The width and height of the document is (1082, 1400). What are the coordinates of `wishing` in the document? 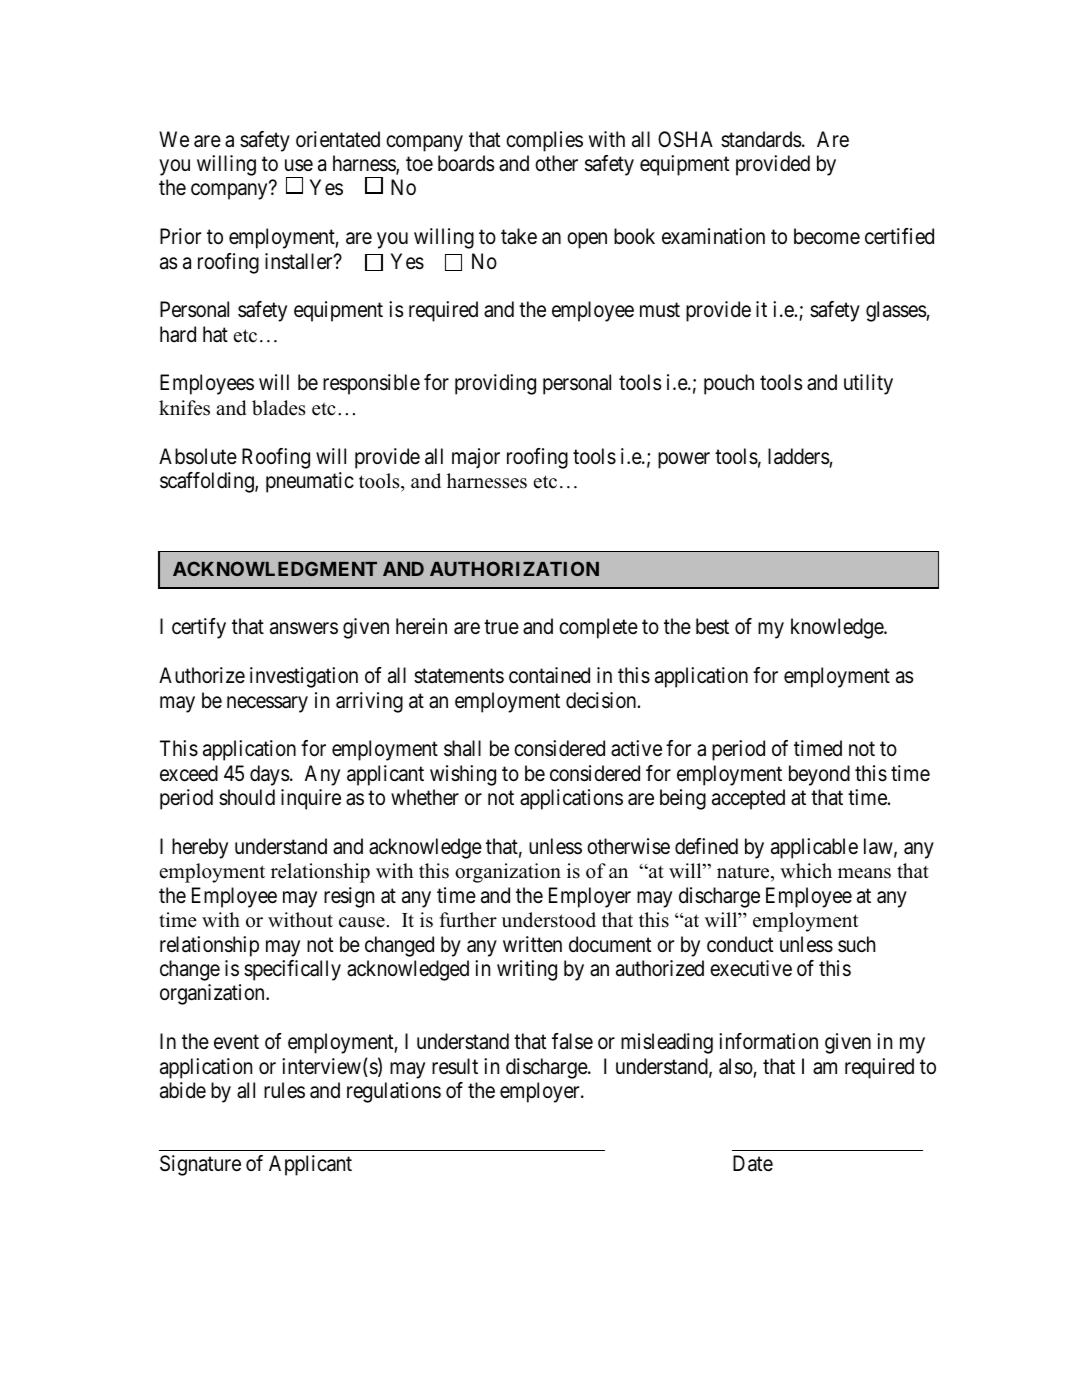 It's located at (463, 775).
